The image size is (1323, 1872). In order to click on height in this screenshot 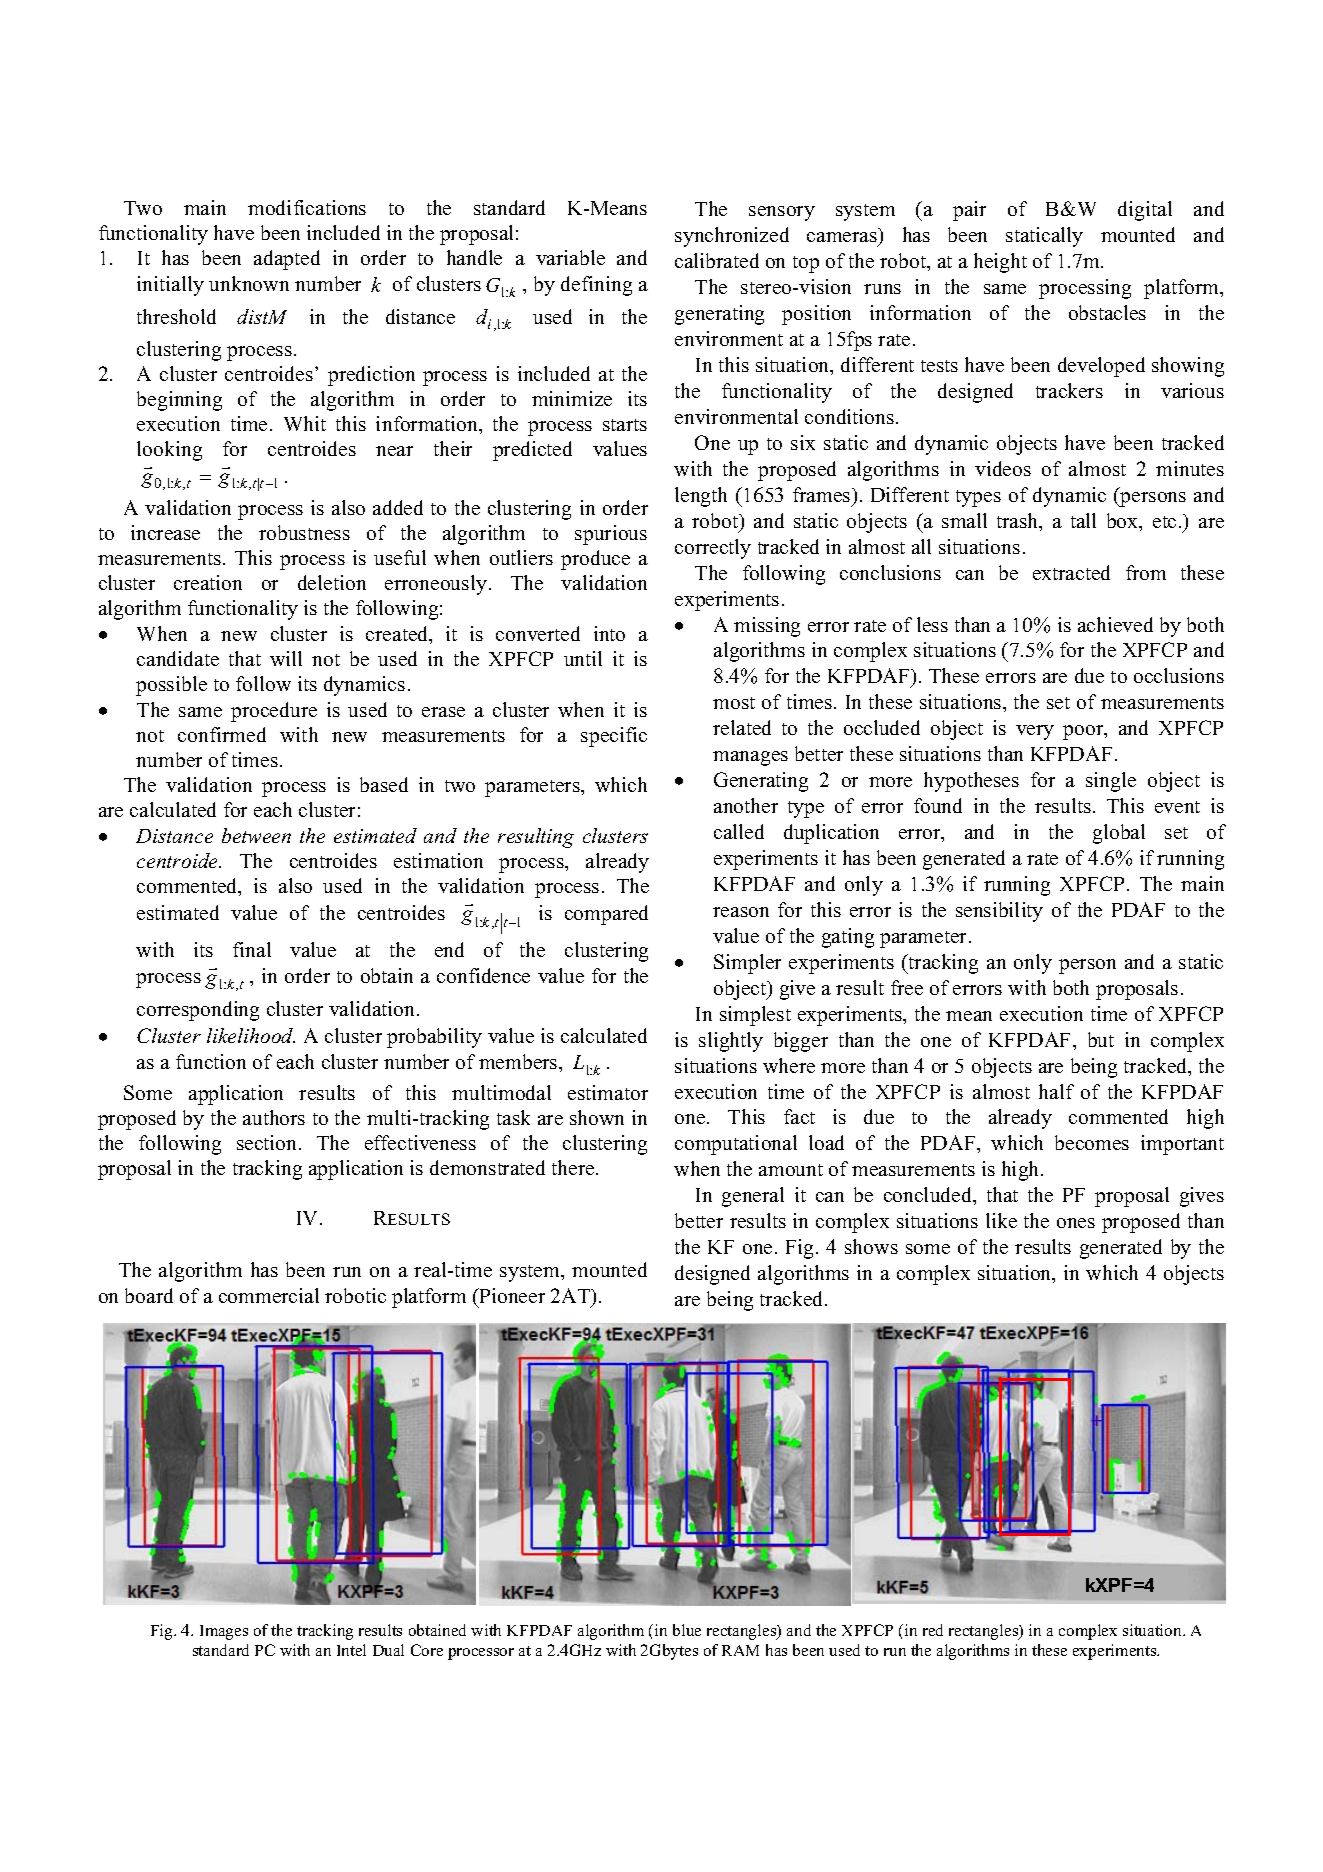, I will do `click(1000, 263)`.
